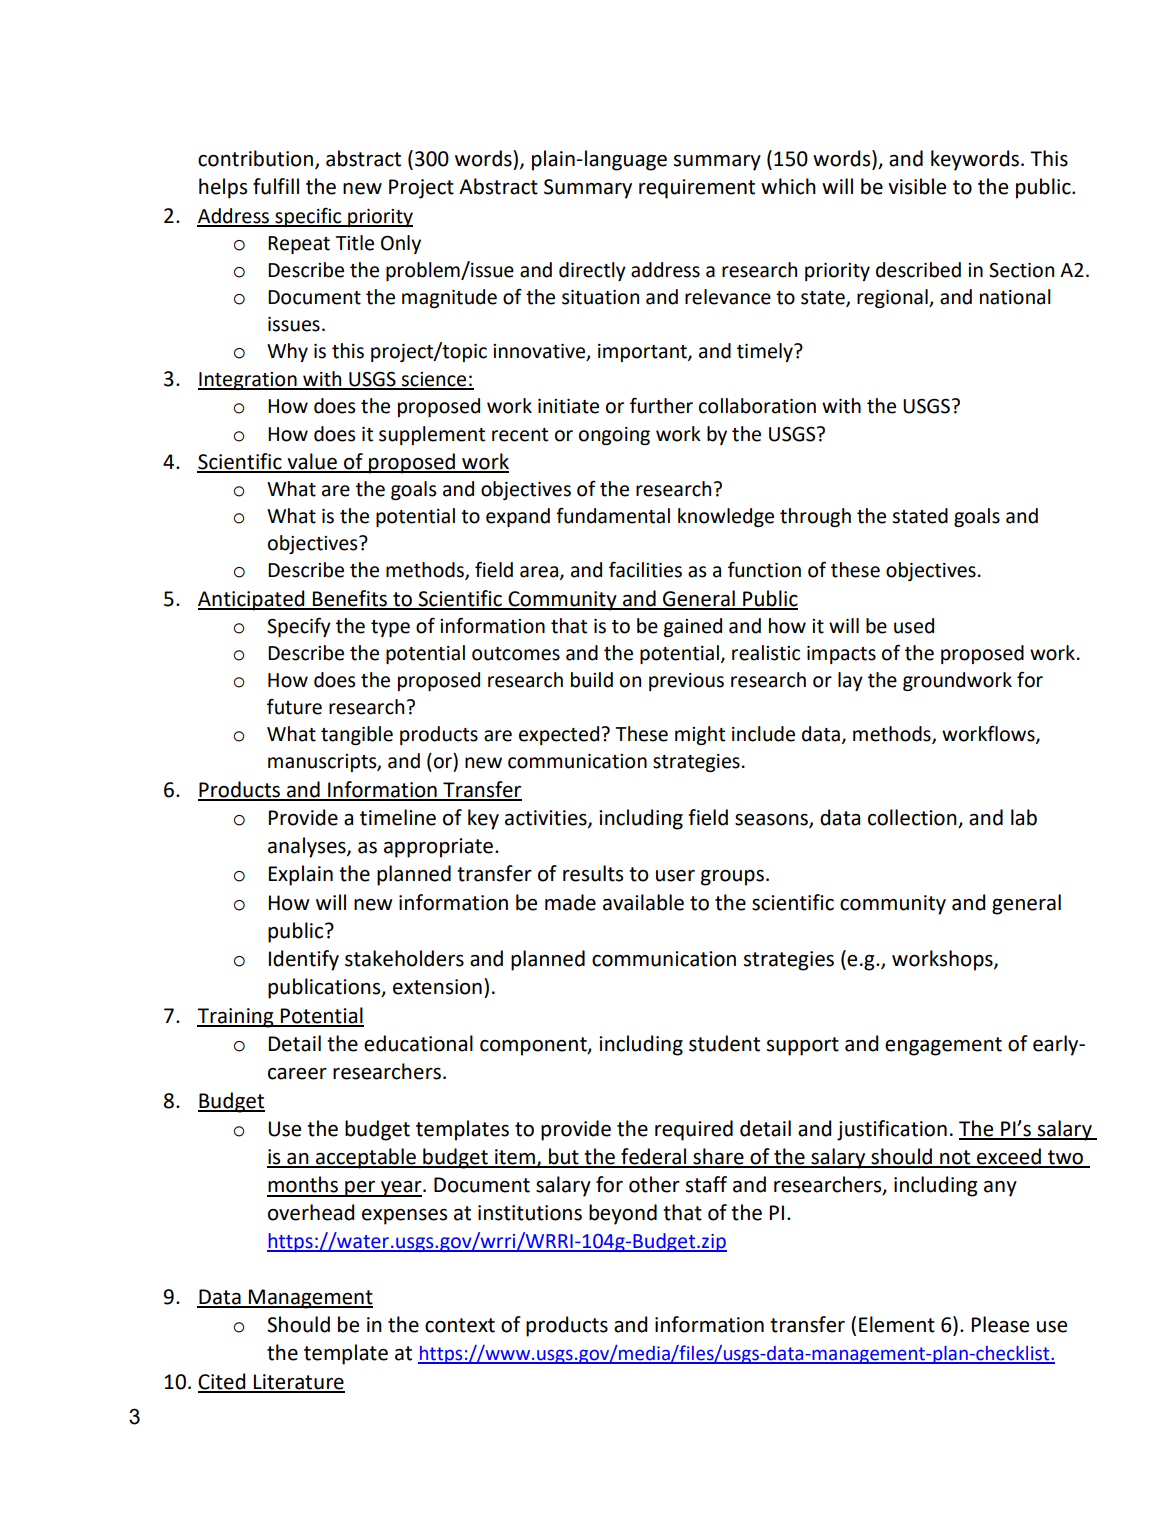 Image resolution: width=1176 pixels, height=1522 pixels. What do you see at coordinates (724, 1043) in the screenshot?
I see `student` at bounding box center [724, 1043].
